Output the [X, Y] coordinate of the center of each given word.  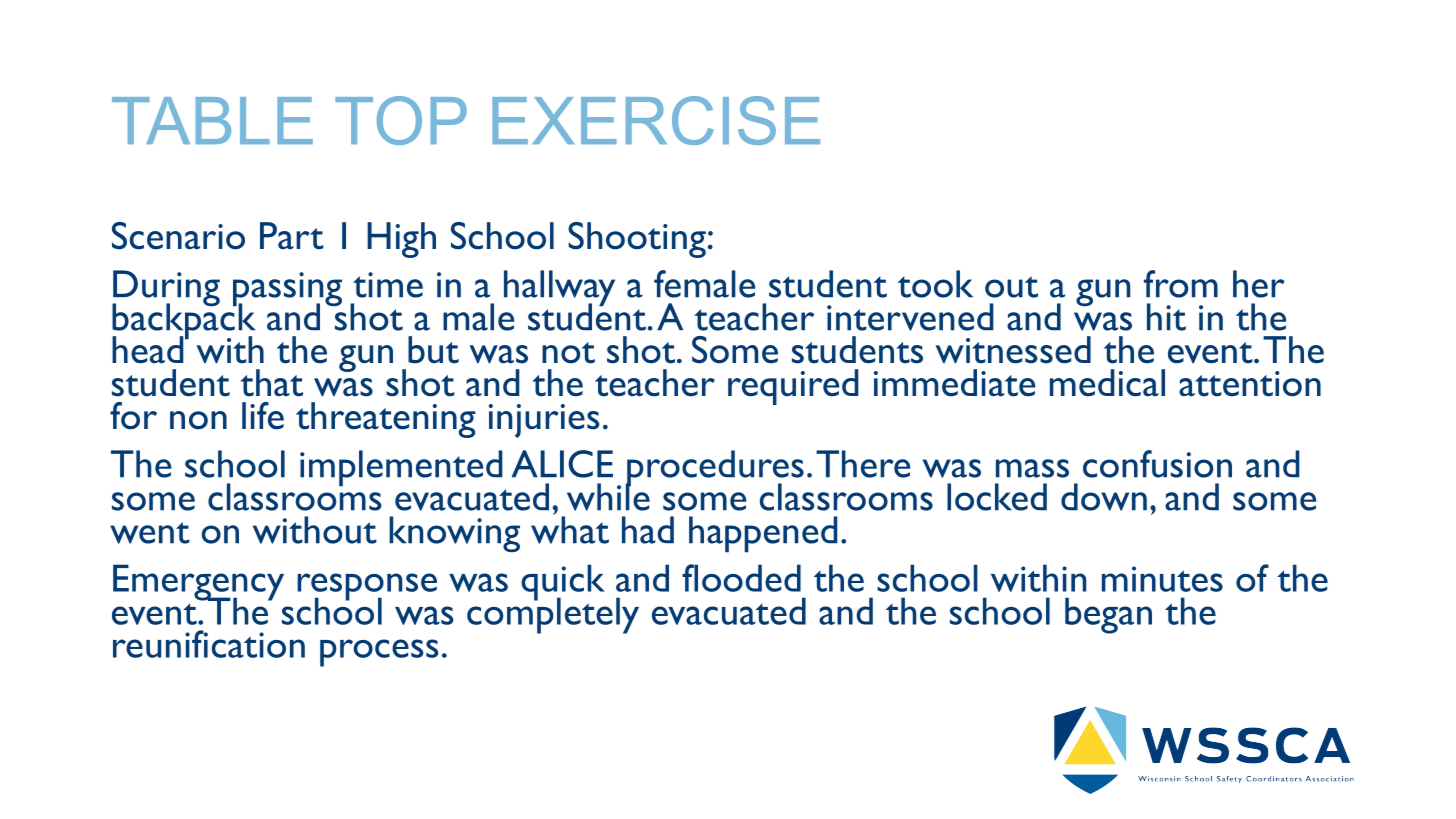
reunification [209, 644]
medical [1107, 383]
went [150, 533]
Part [292, 236]
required [793, 387]
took [935, 284]
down [1104, 497]
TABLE [212, 120]
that [272, 383]
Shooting [637, 240]
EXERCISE [656, 120]
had [648, 530]
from [1181, 284]
